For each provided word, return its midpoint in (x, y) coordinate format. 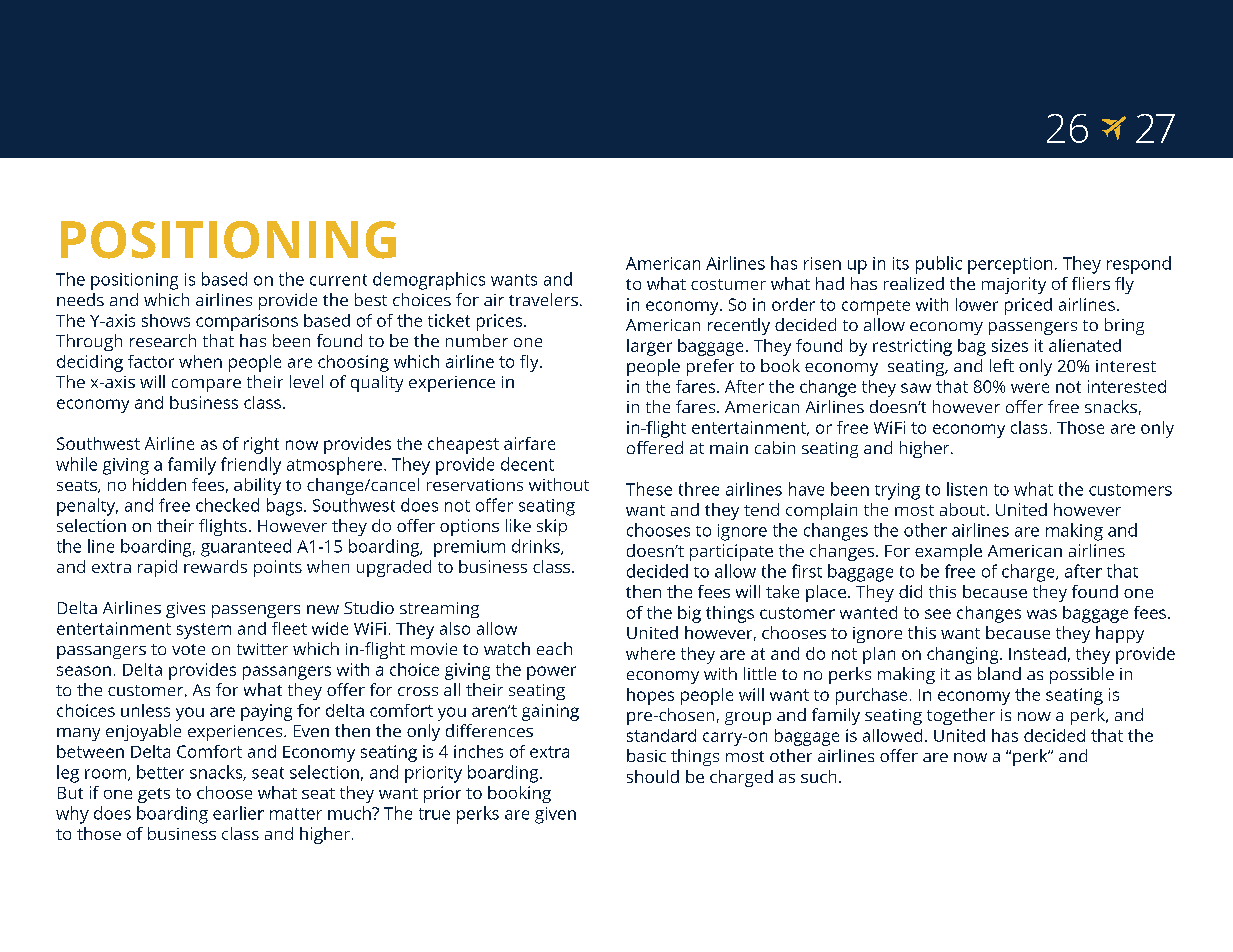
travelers (543, 299)
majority (1014, 285)
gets (154, 795)
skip (552, 527)
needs (80, 299)
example (948, 552)
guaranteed (246, 548)
